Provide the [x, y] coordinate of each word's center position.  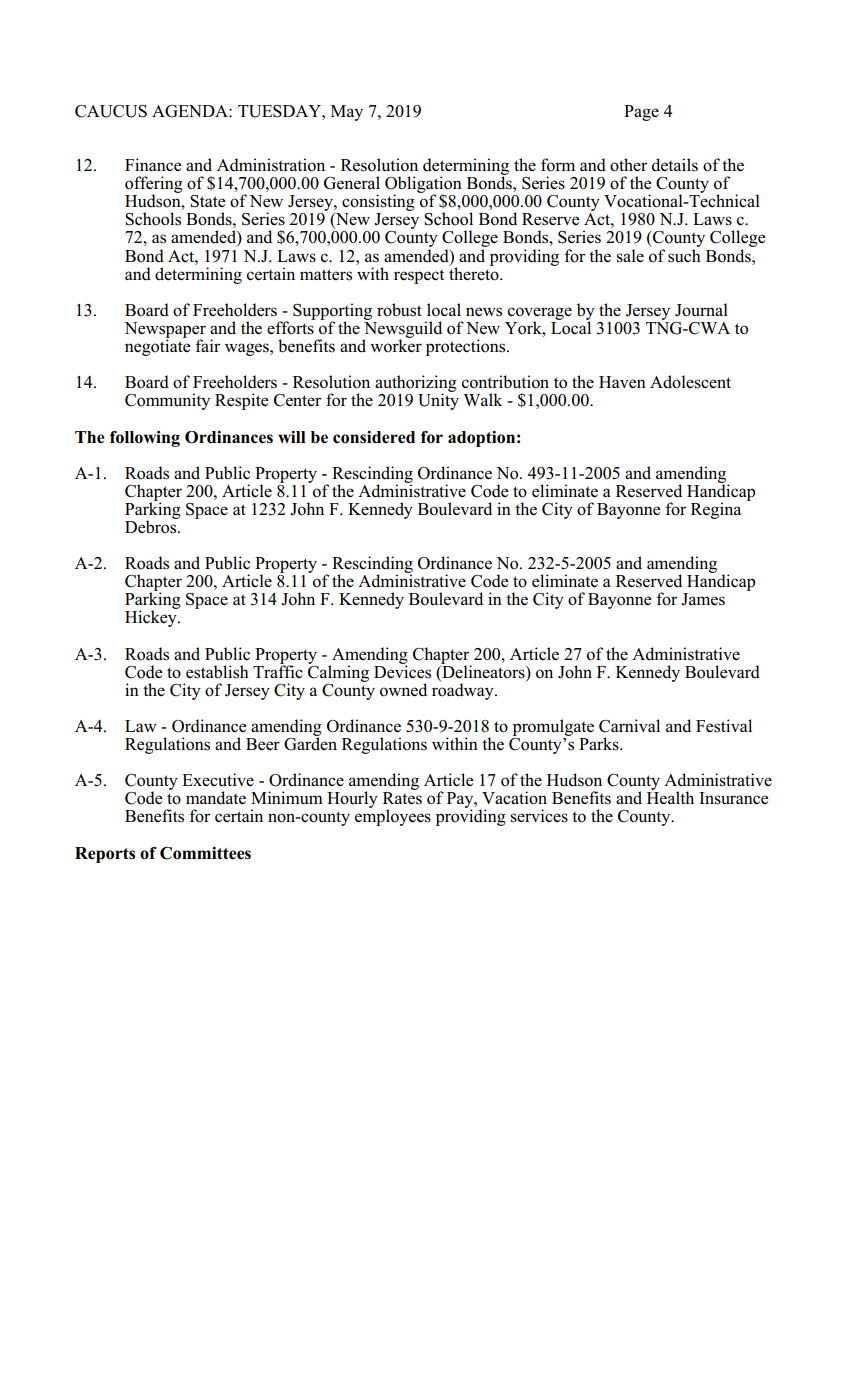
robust [399, 310]
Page [641, 113]
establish [217, 672]
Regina [716, 510]
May [347, 113]
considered [374, 437]
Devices [402, 671]
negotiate [158, 346]
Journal [701, 310]
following [145, 439]
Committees [205, 853]
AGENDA [191, 111]
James [703, 599]
